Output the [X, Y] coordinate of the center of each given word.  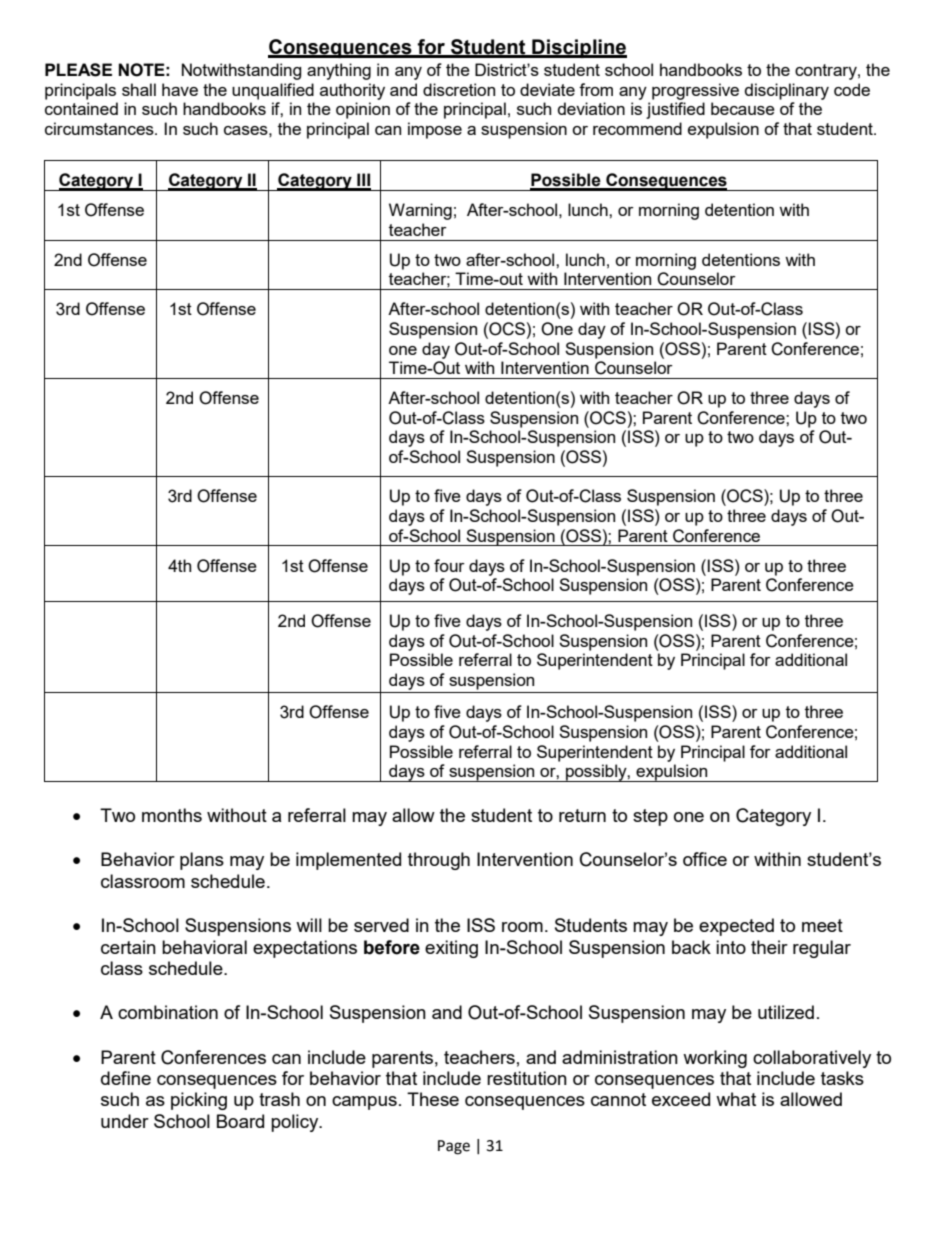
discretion [459, 89]
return [582, 815]
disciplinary [787, 91]
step [650, 817]
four [449, 565]
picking [199, 1101]
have [180, 89]
